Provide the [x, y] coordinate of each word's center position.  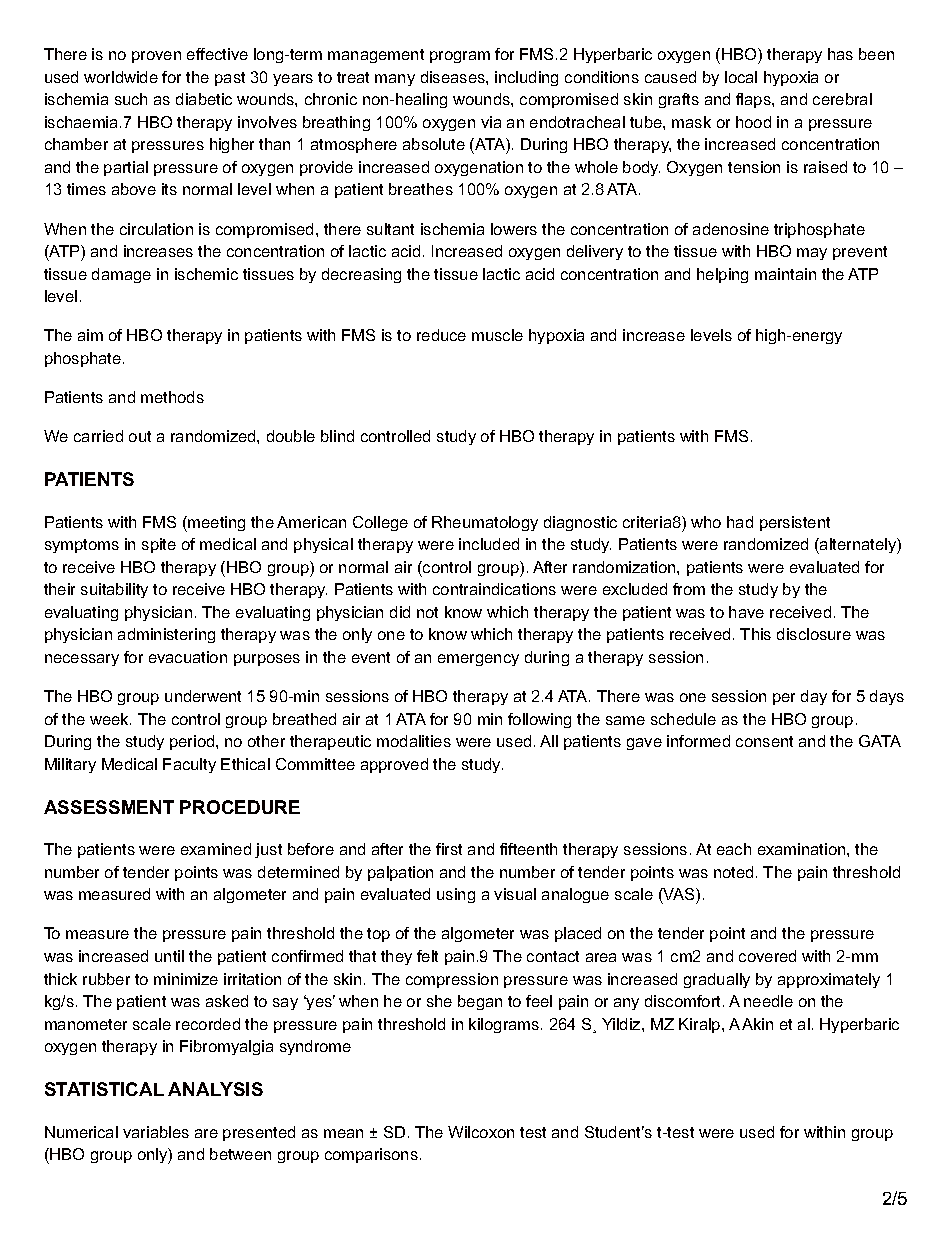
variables [156, 1132]
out [140, 436]
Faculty [189, 765]
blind [337, 436]
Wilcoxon [481, 1132]
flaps [754, 100]
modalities [414, 741]
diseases [454, 77]
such [131, 99]
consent [764, 741]
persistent [795, 523]
